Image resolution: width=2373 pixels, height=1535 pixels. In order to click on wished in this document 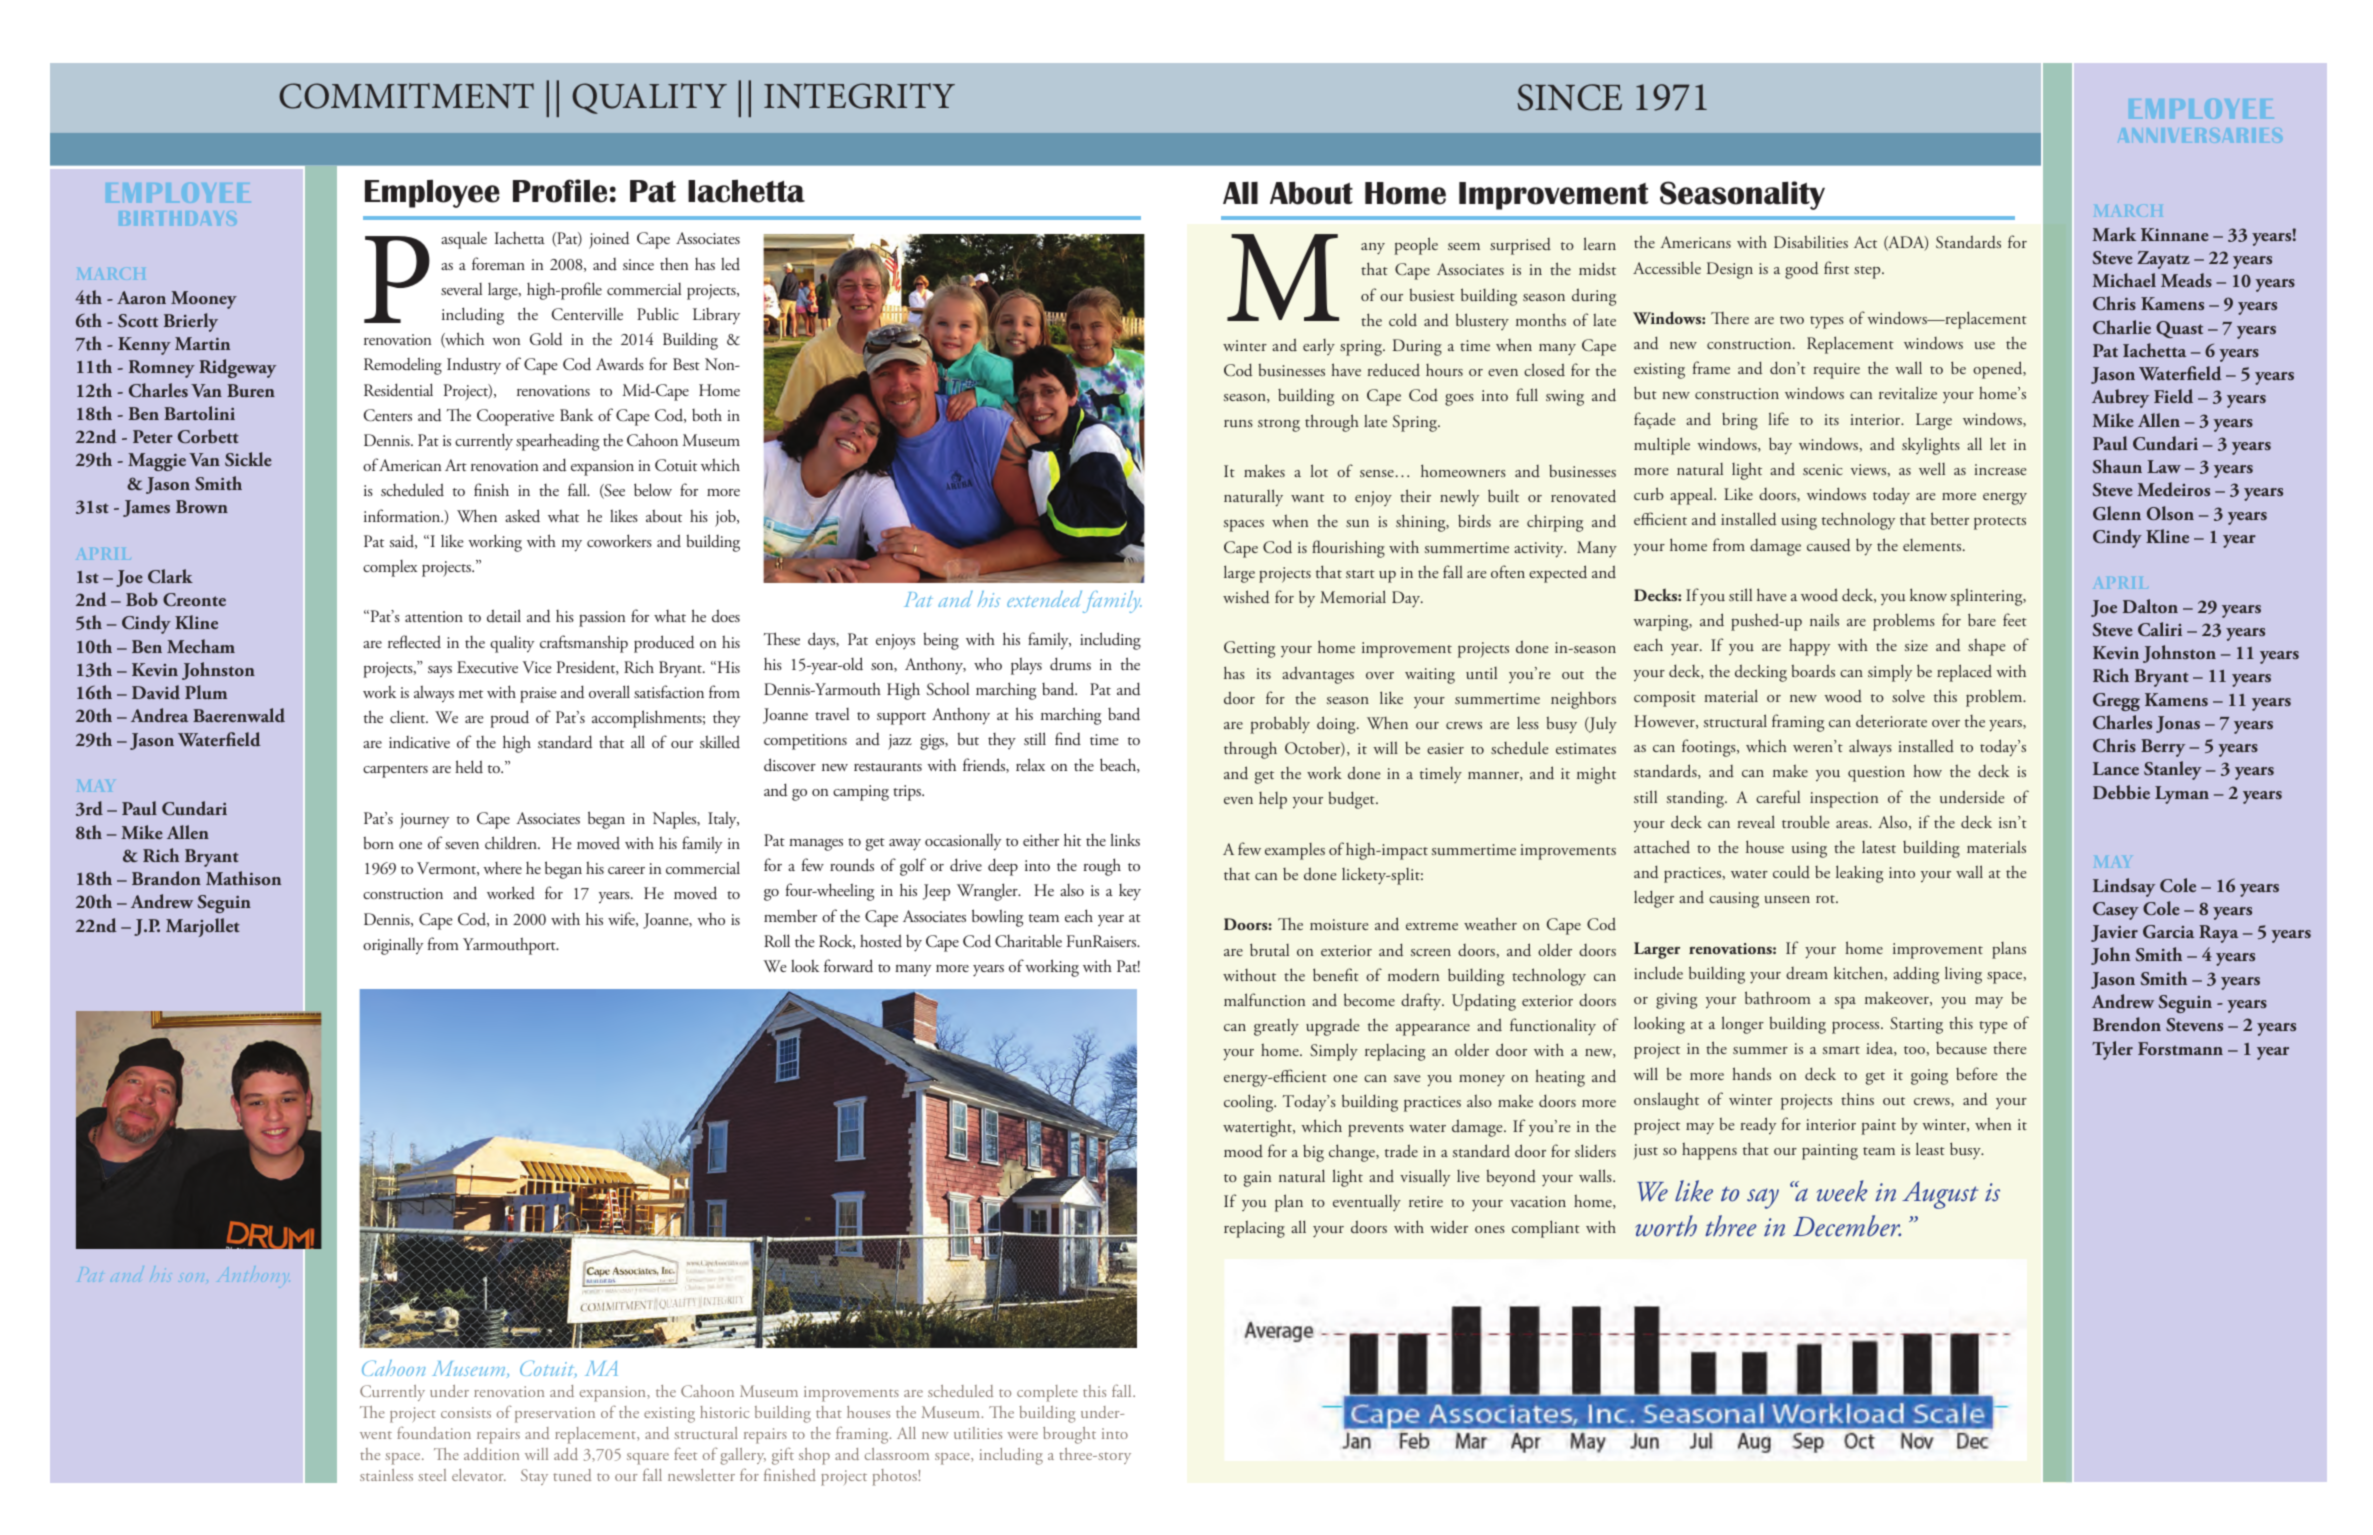, I will do `click(1246, 597)`.
